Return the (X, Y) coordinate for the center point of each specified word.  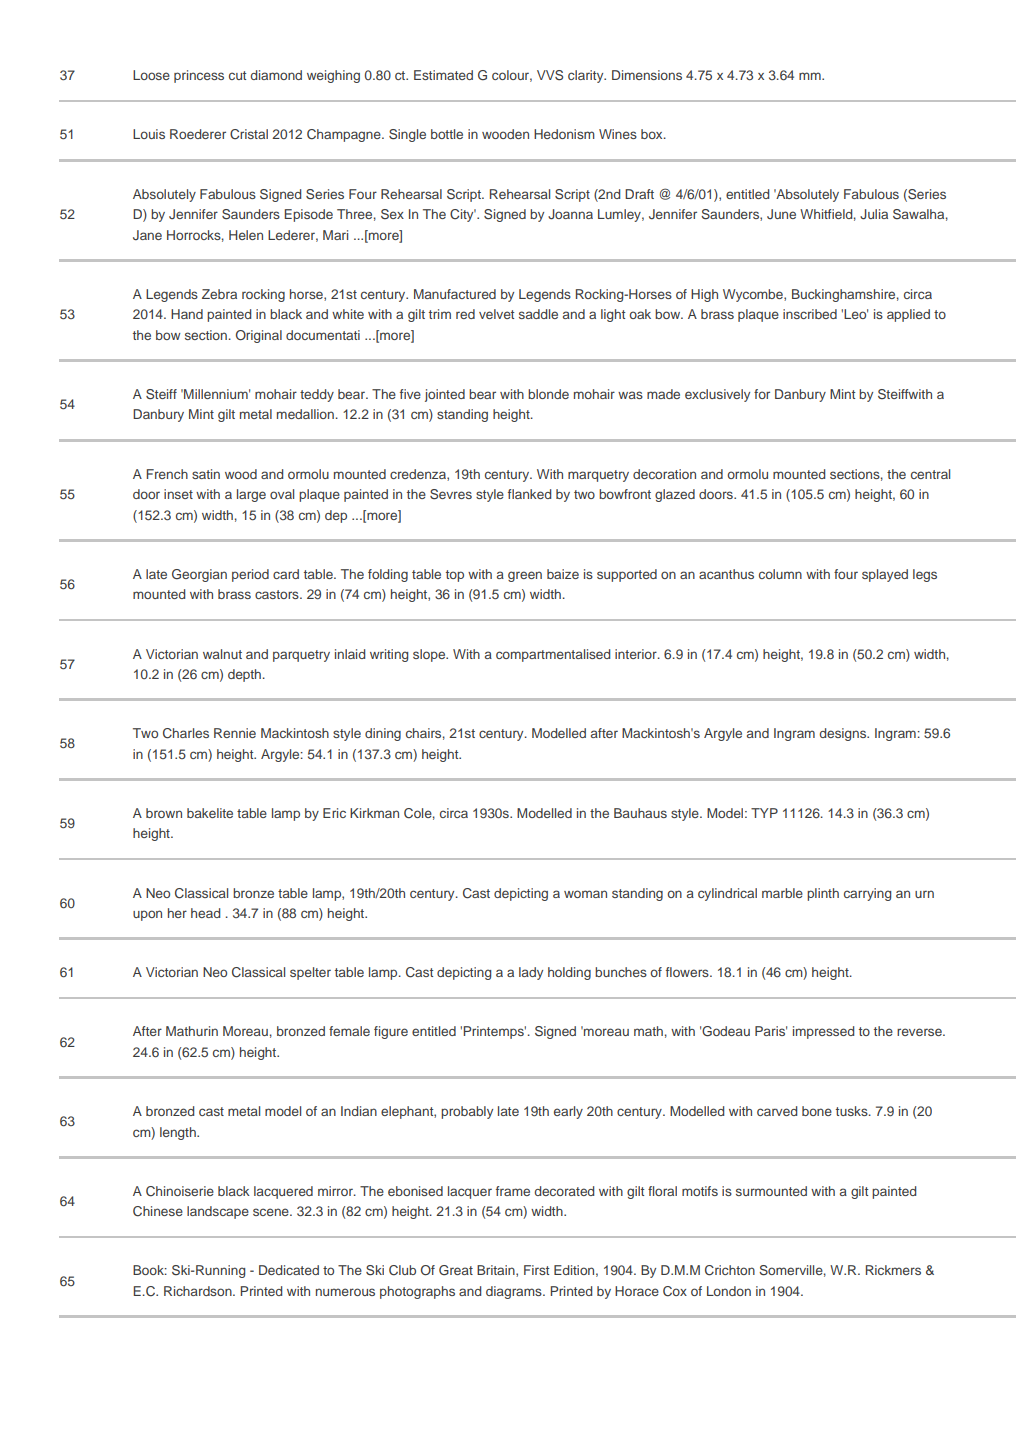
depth (246, 675)
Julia (874, 214)
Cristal (249, 134)
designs (844, 734)
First (537, 1270)
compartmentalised (553, 655)
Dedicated (289, 1270)
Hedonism (564, 134)
